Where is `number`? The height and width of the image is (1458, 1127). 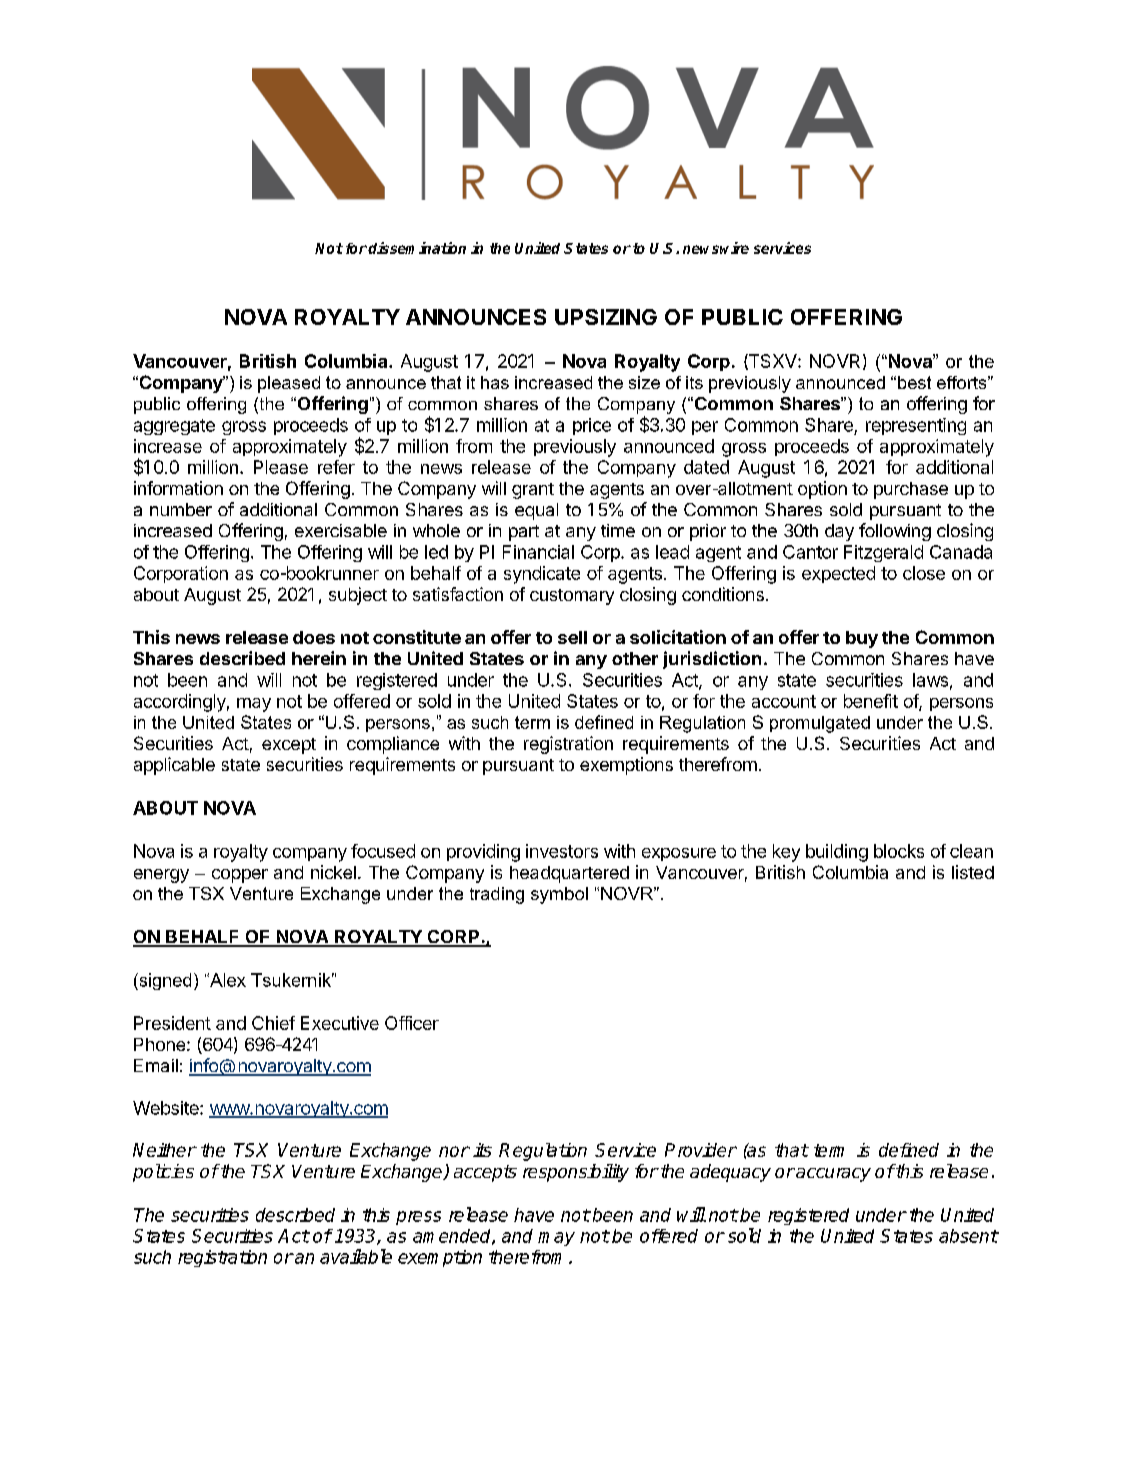
number is located at coordinates (181, 509).
